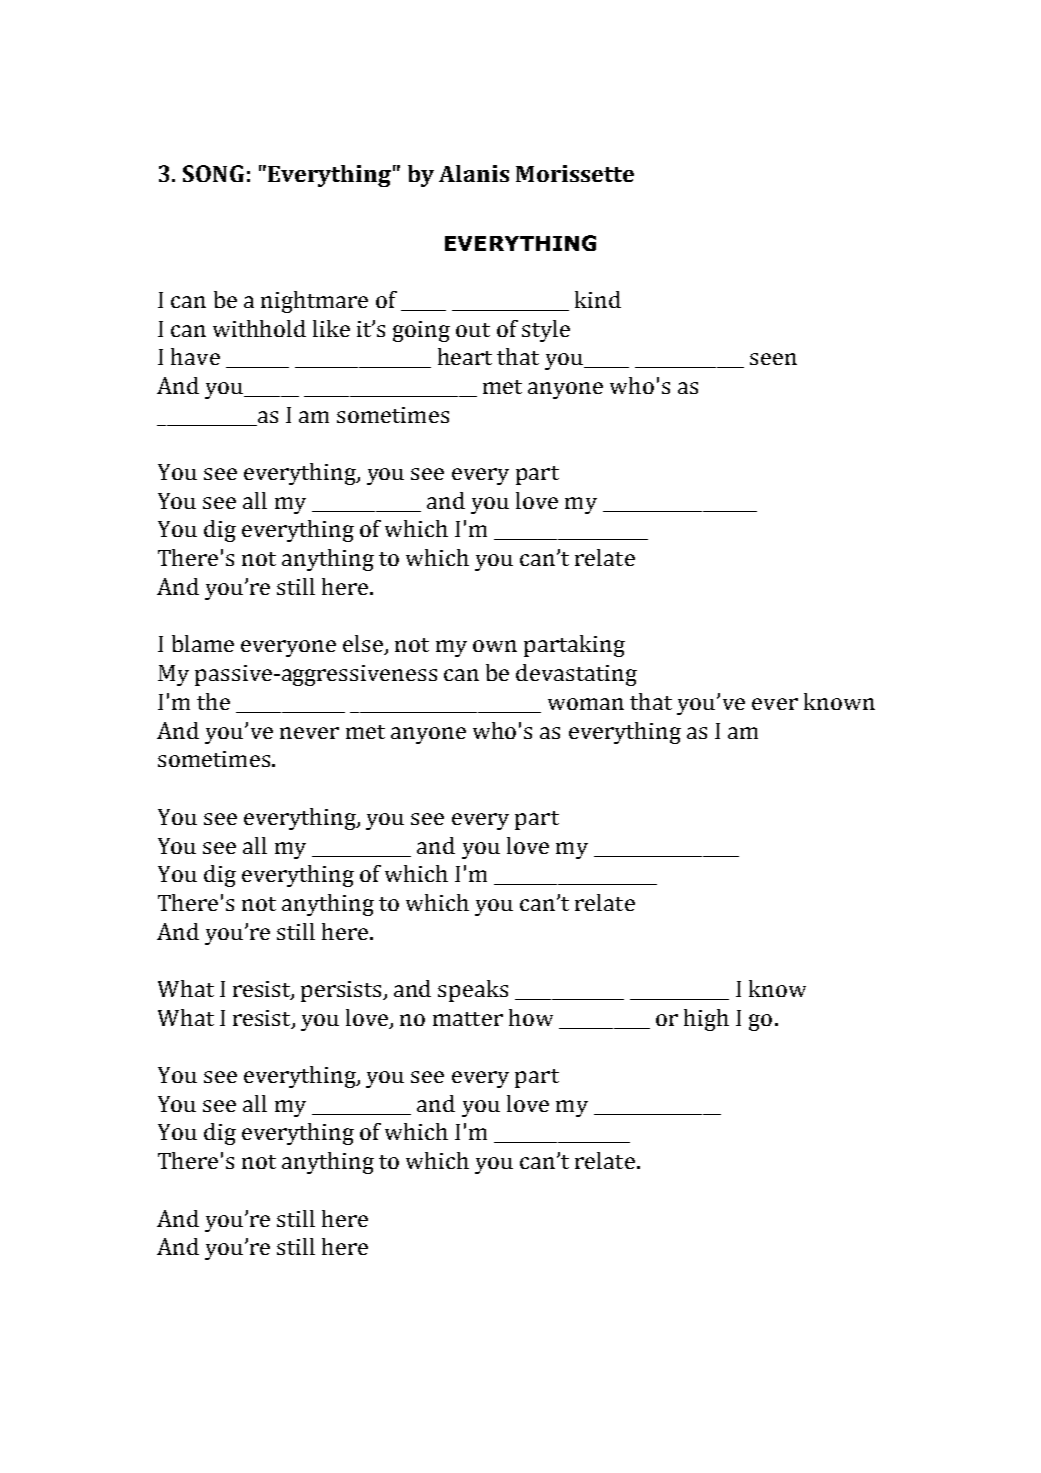  What do you see at coordinates (195, 356) in the screenshot?
I see `have` at bounding box center [195, 356].
